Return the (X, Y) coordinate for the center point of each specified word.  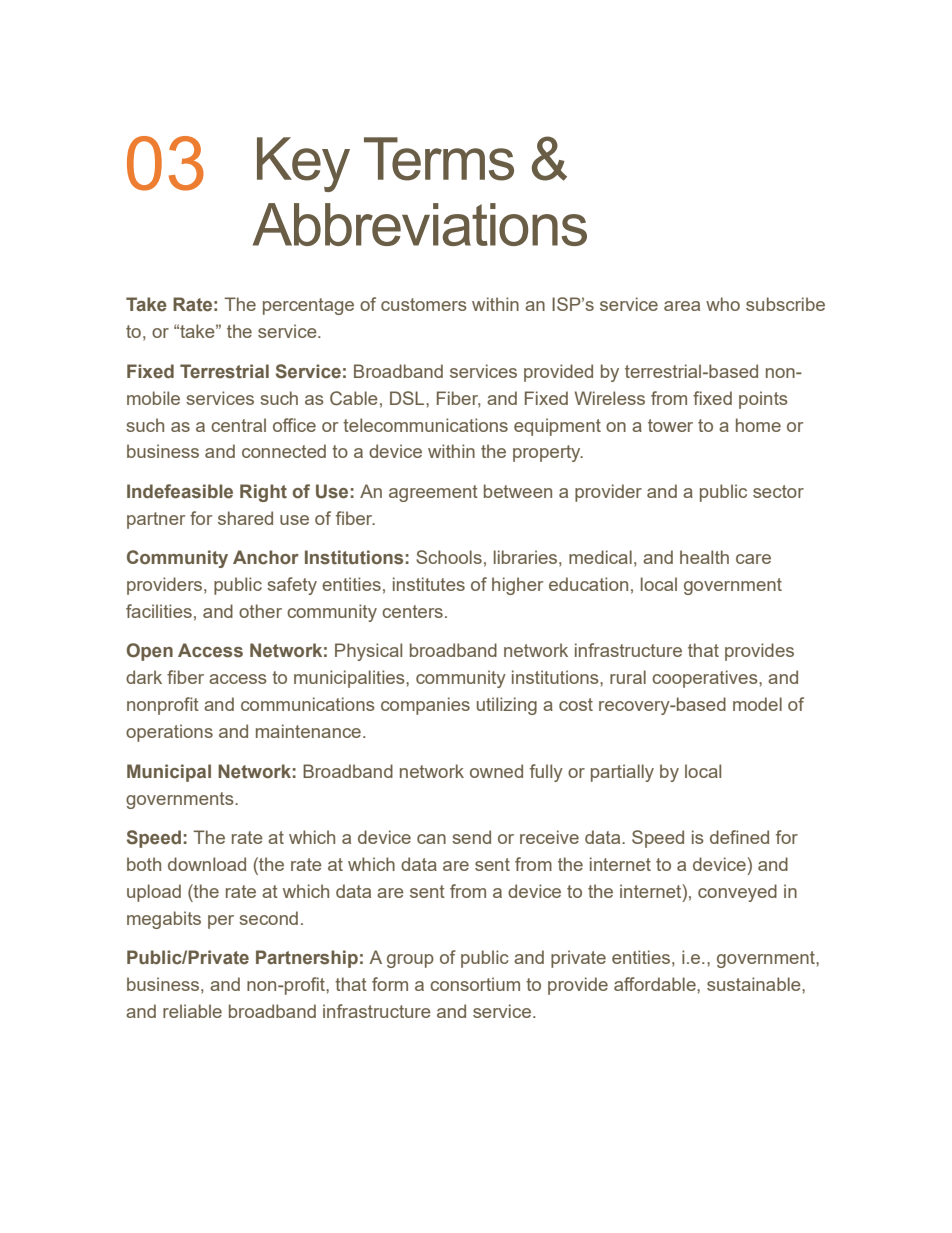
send (471, 837)
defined (739, 837)
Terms (439, 159)
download (207, 864)
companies (425, 706)
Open (150, 652)
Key (303, 164)
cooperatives (706, 679)
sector (778, 491)
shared (245, 518)
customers (424, 304)
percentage (308, 306)
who (723, 304)
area (682, 306)
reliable (192, 1011)
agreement (433, 493)
